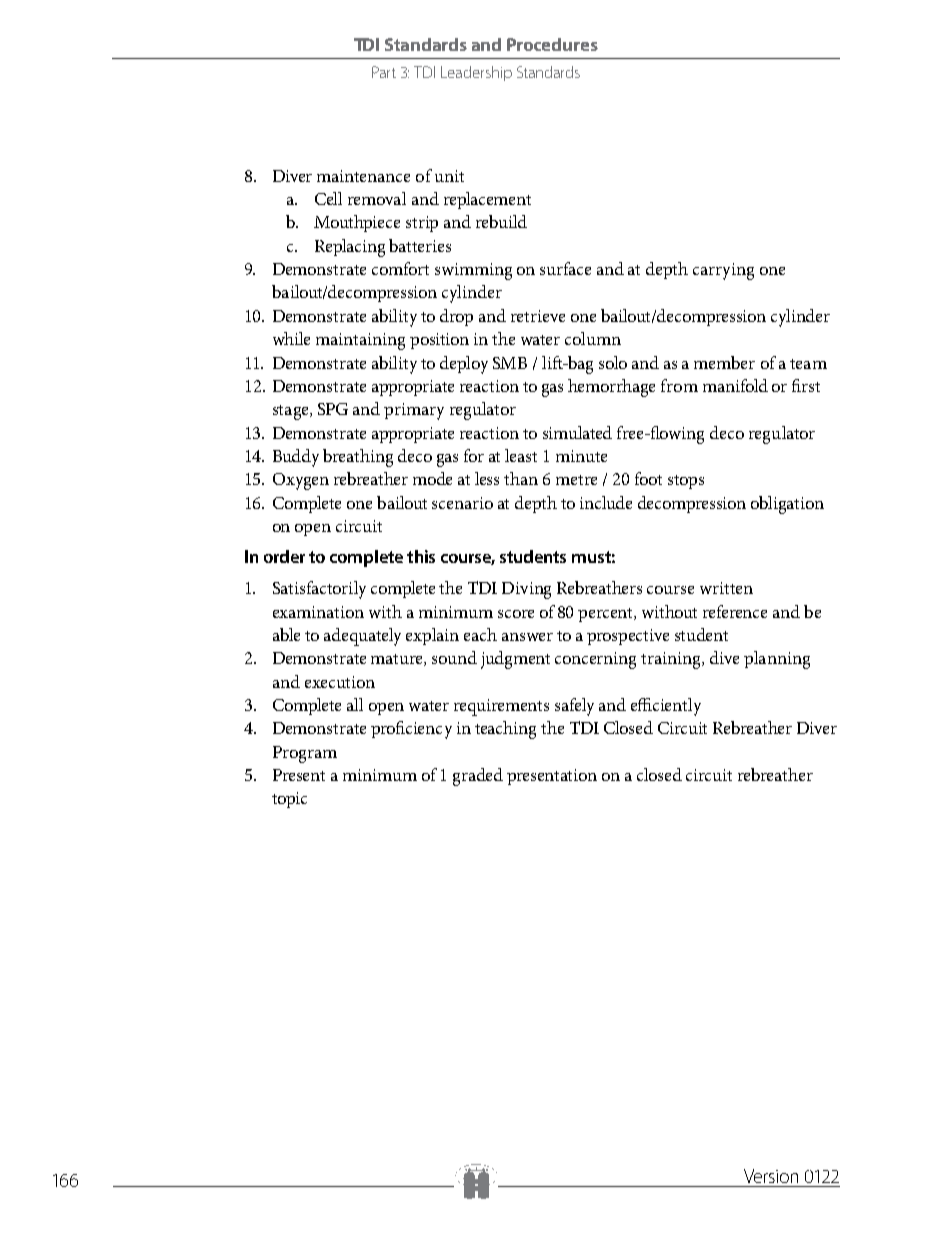  What do you see at coordinates (771, 1176) in the screenshot?
I see `Version` at bounding box center [771, 1176].
